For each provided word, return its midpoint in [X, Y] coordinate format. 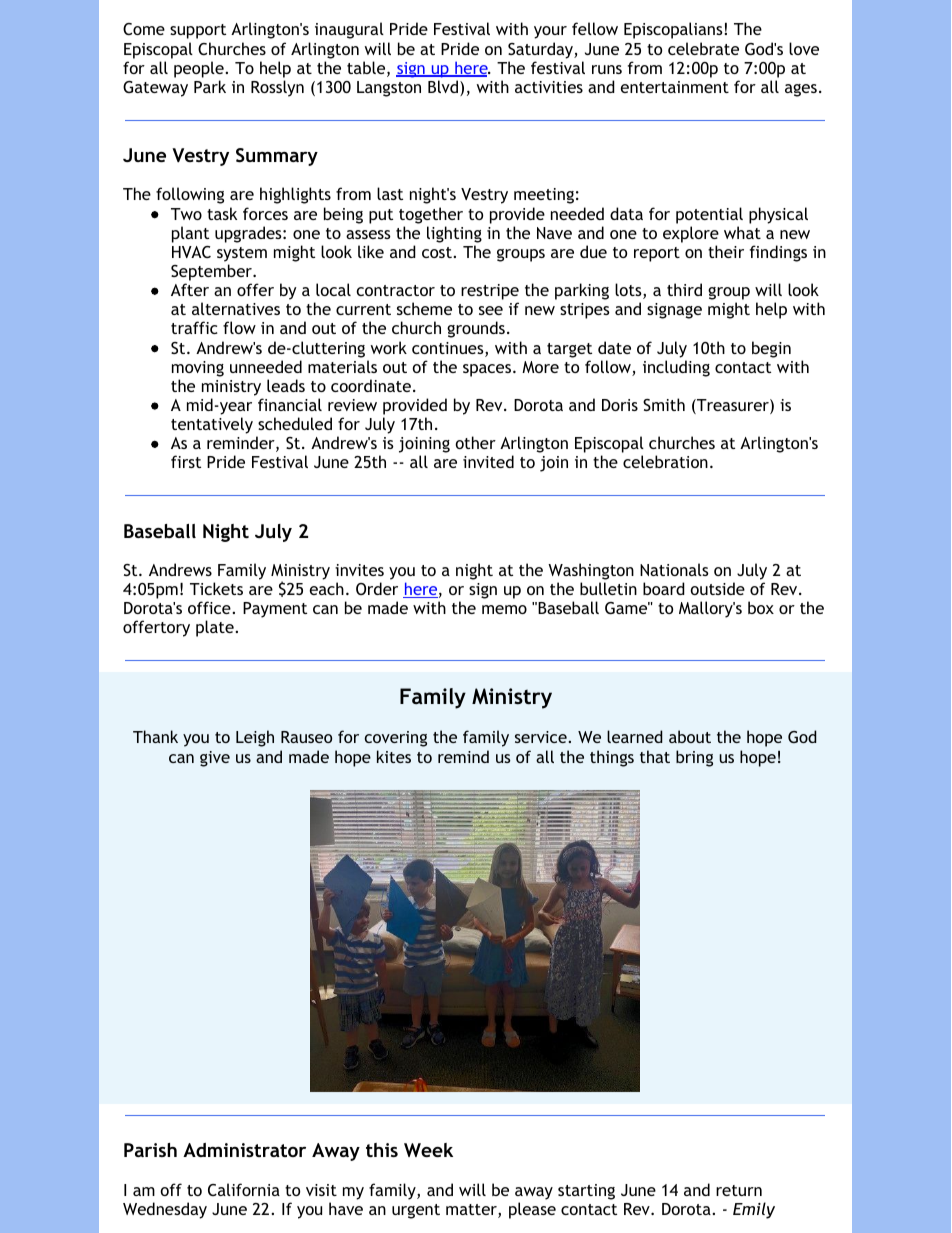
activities [549, 87]
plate [216, 628]
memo [504, 609]
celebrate [703, 48]
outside [717, 588]
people [200, 69]
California [244, 1189]
